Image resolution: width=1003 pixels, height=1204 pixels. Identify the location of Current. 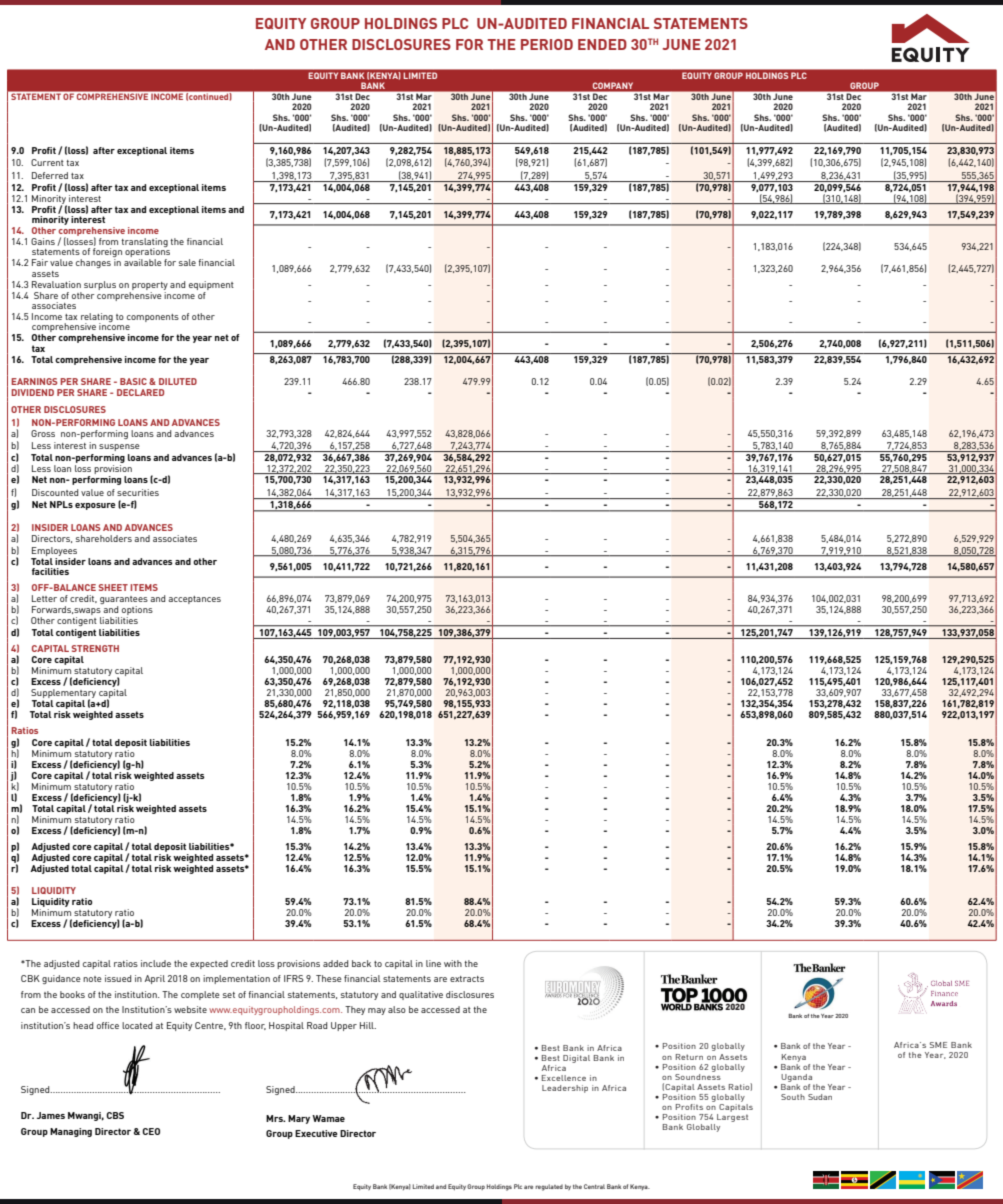
(47, 162).
